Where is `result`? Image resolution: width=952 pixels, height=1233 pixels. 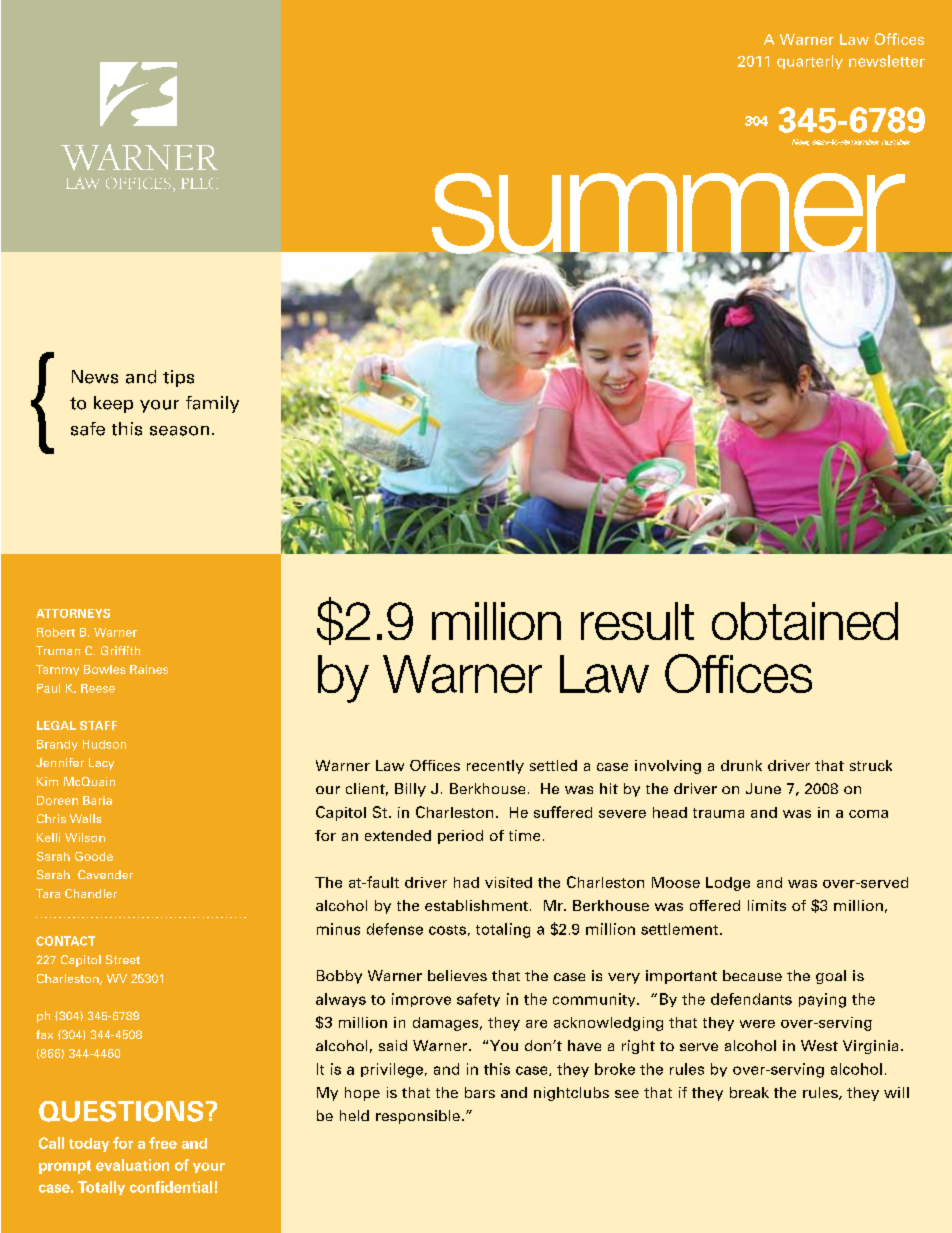 result is located at coordinates (637, 621).
